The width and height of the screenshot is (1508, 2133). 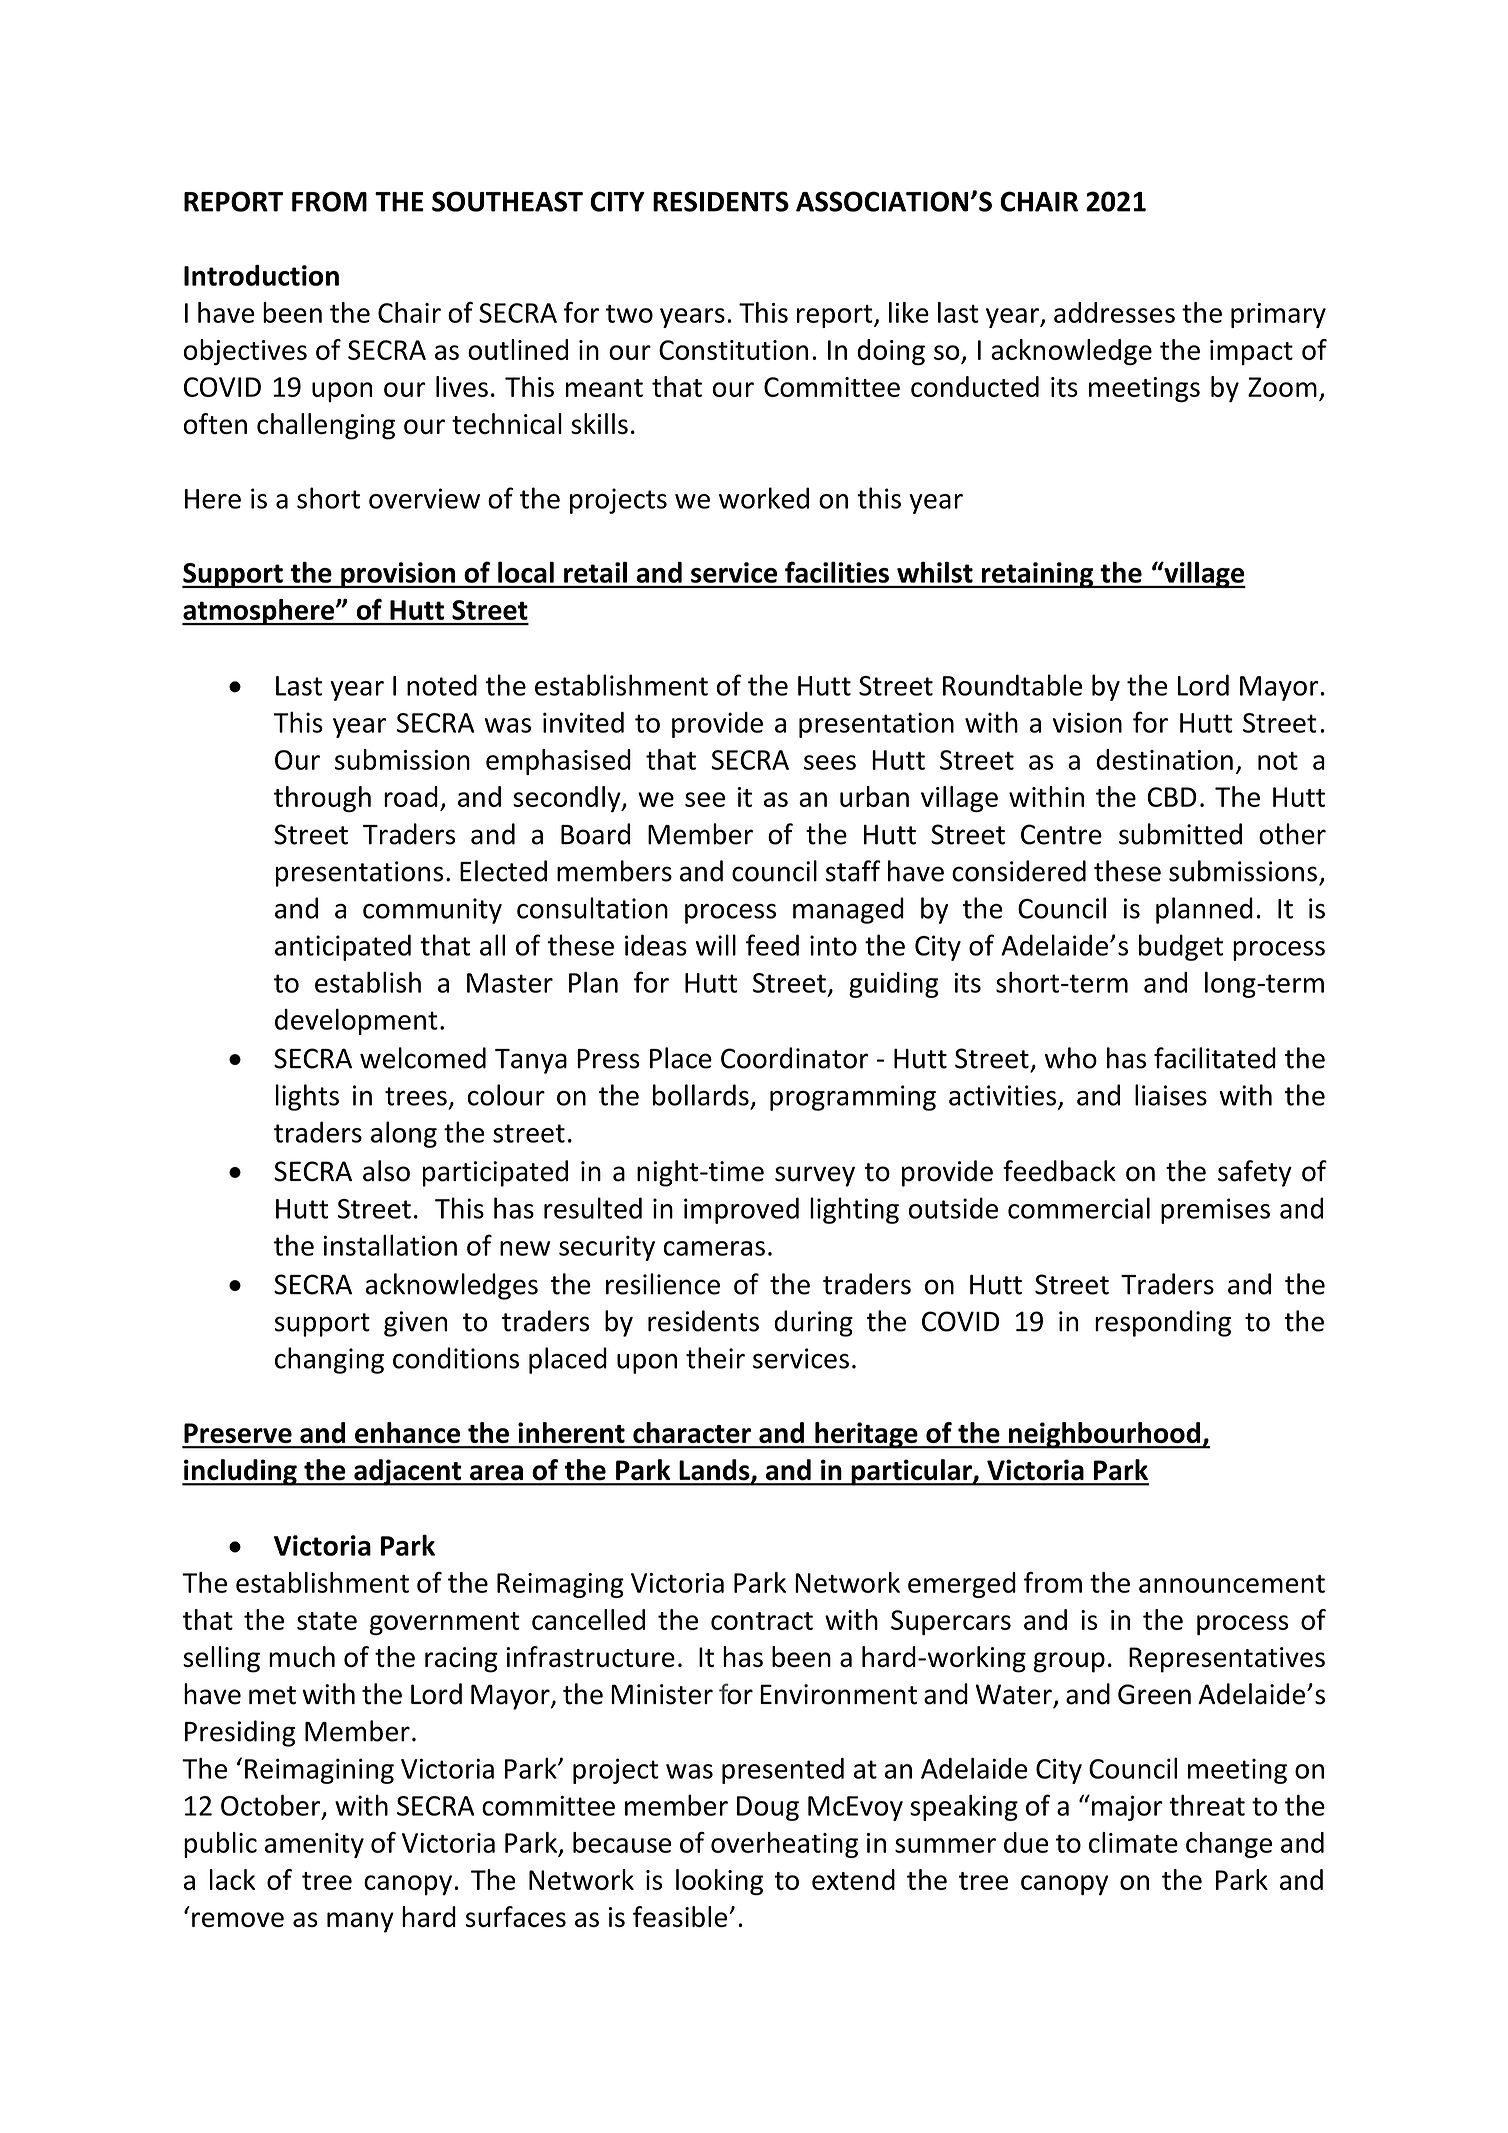 What do you see at coordinates (715, 1358) in the screenshot?
I see `their` at bounding box center [715, 1358].
